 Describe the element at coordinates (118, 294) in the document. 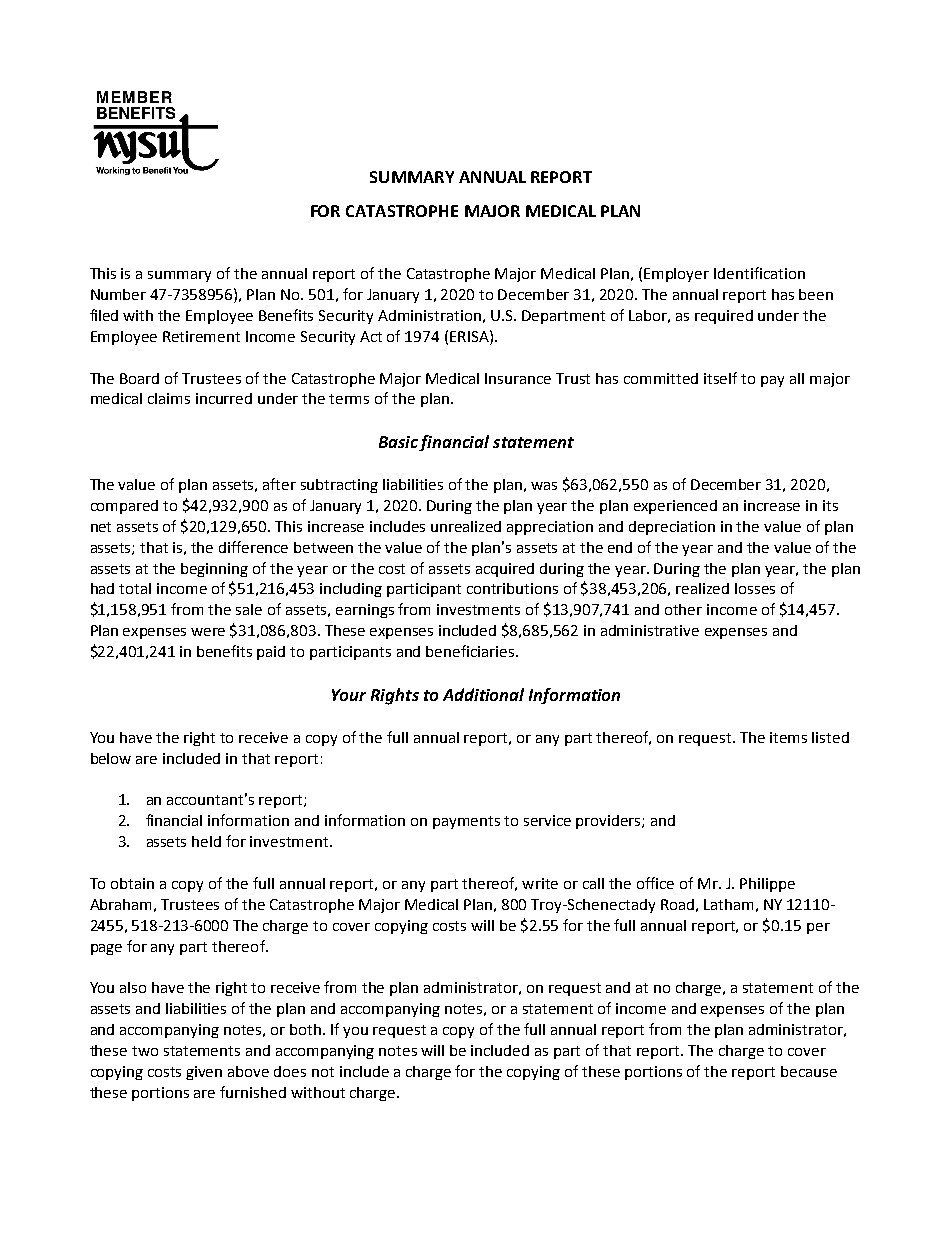

I see `Number` at that location.
